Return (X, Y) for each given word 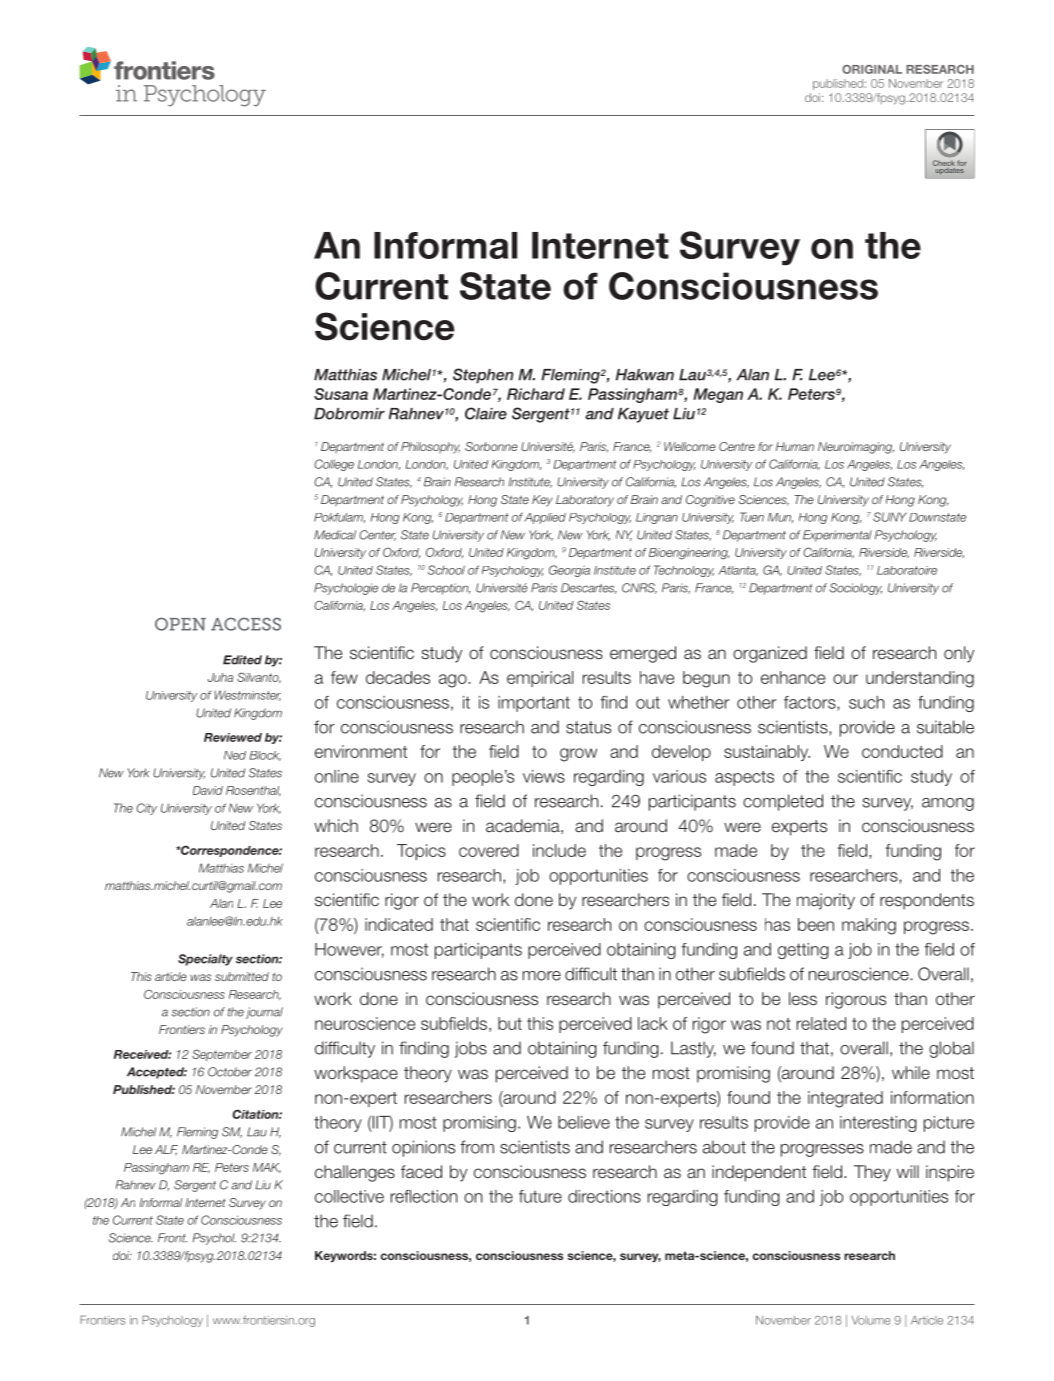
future (540, 1196)
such (866, 702)
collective (349, 1196)
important (534, 704)
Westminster (247, 695)
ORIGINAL (872, 69)
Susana (341, 394)
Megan (718, 395)
